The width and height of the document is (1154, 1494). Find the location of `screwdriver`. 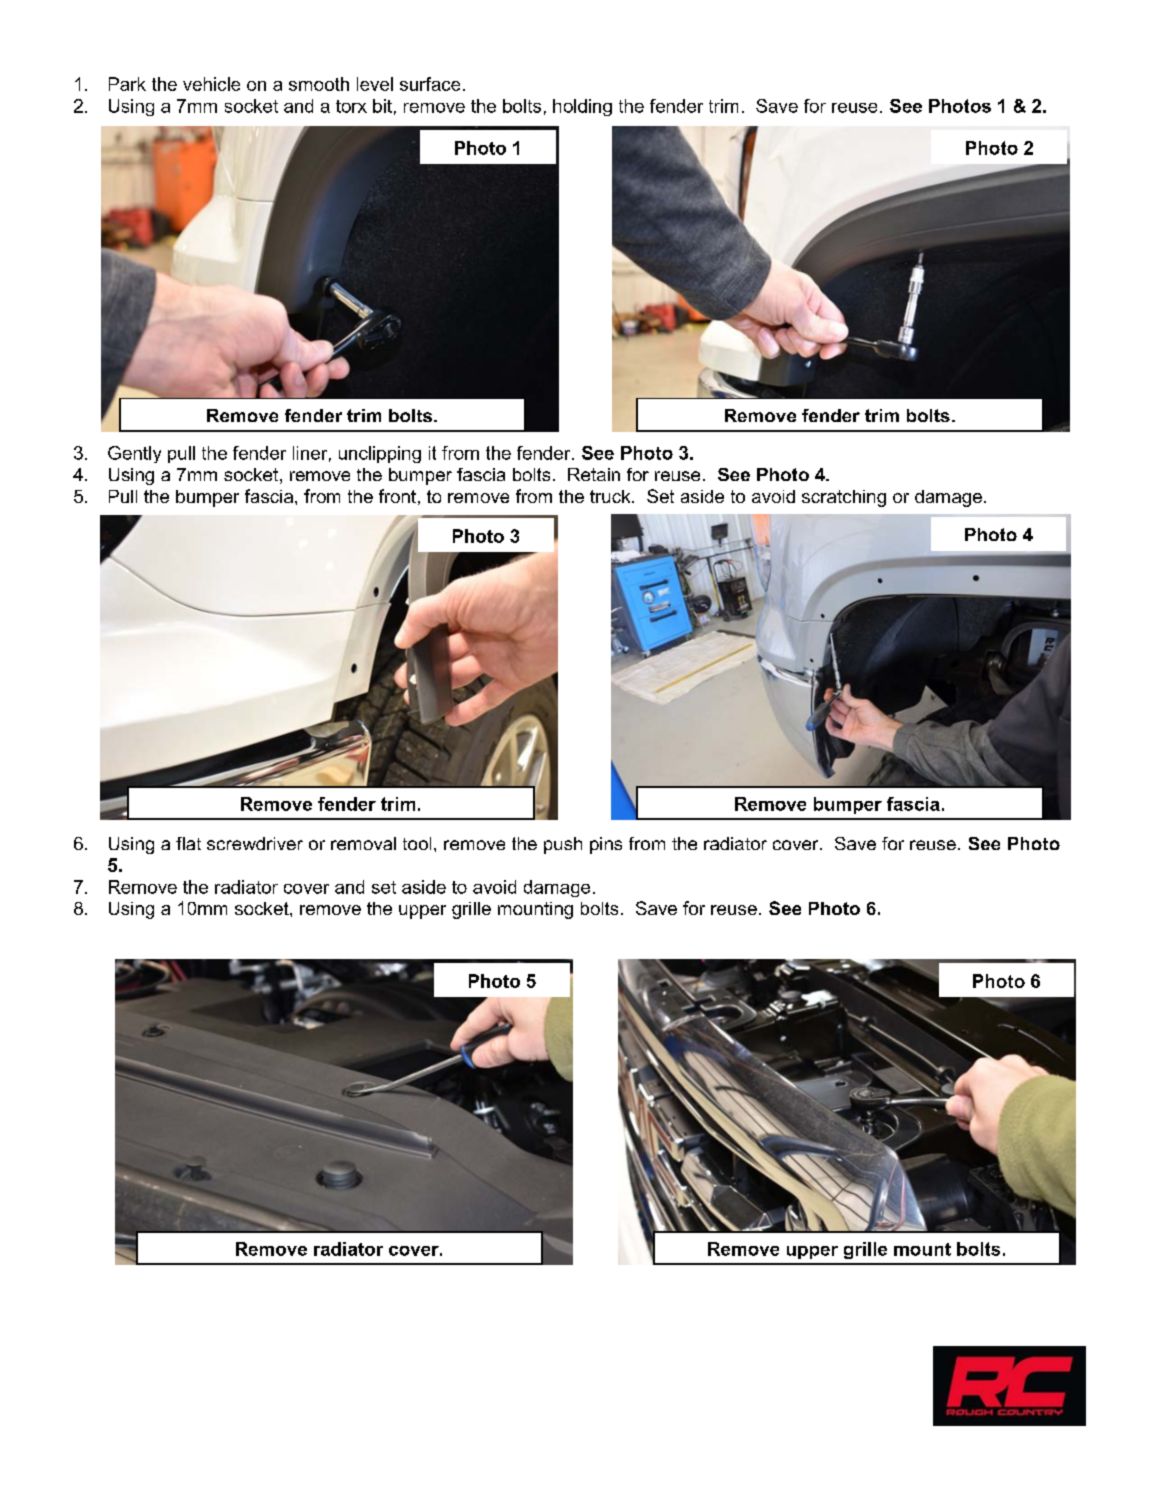

screwdriver is located at coordinates (255, 843).
